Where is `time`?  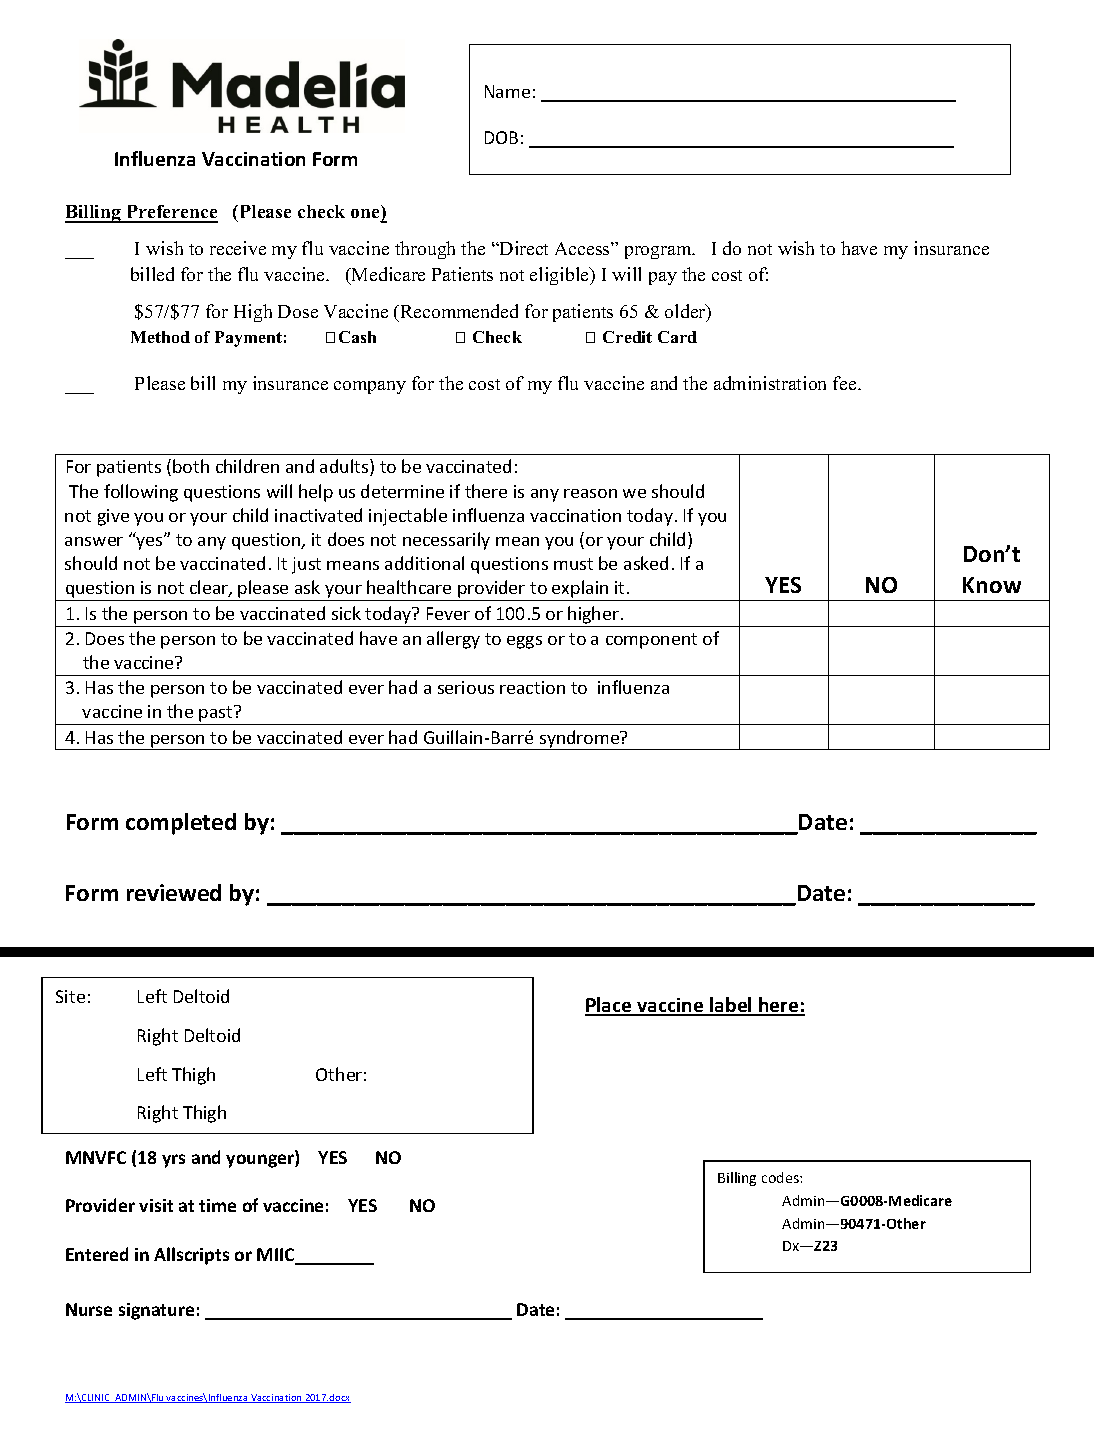 time is located at coordinates (217, 1205).
